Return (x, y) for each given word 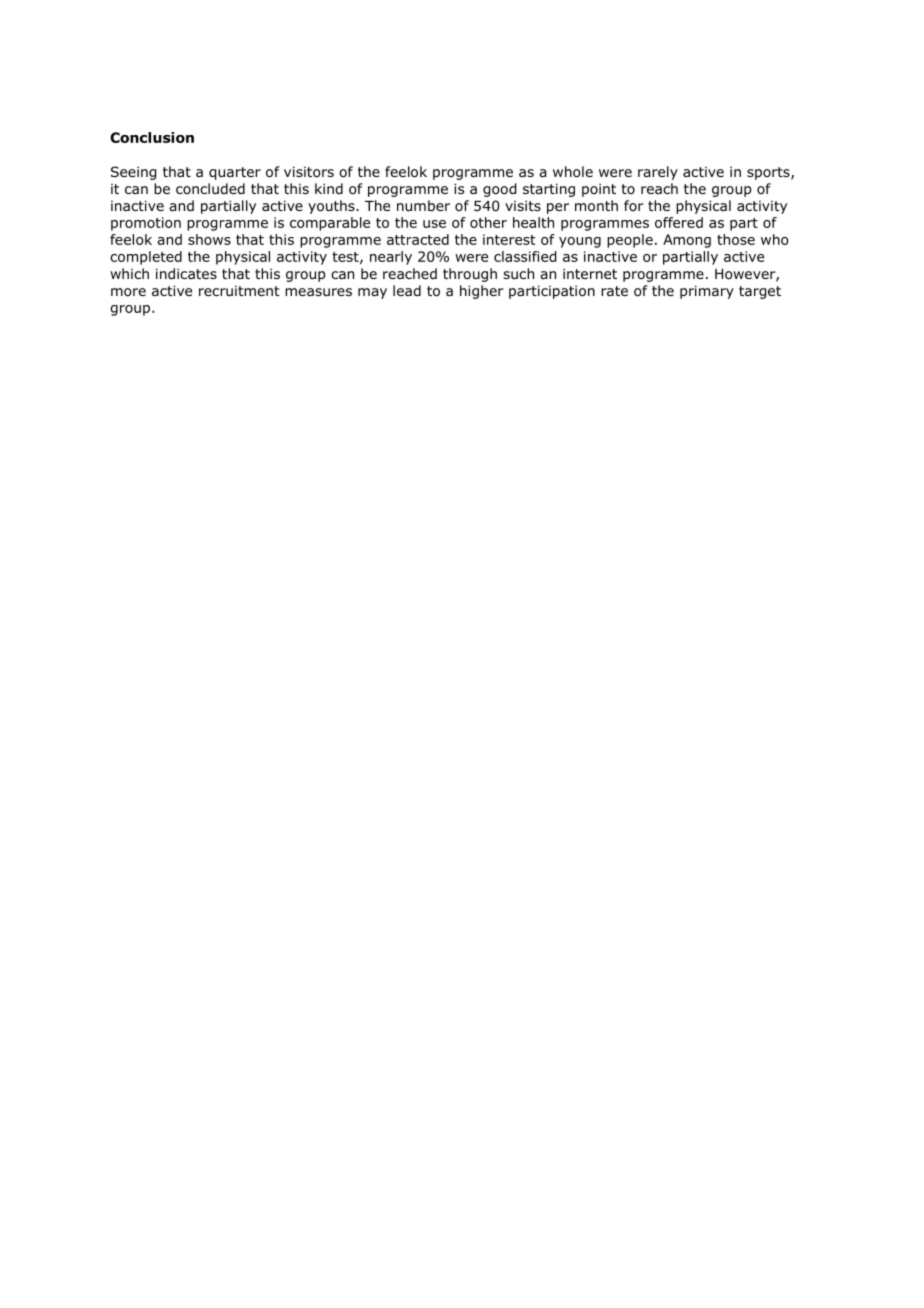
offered (679, 222)
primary (707, 292)
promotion (146, 224)
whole (573, 172)
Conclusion (152, 137)
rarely (658, 173)
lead (407, 290)
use (434, 224)
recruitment (239, 291)
